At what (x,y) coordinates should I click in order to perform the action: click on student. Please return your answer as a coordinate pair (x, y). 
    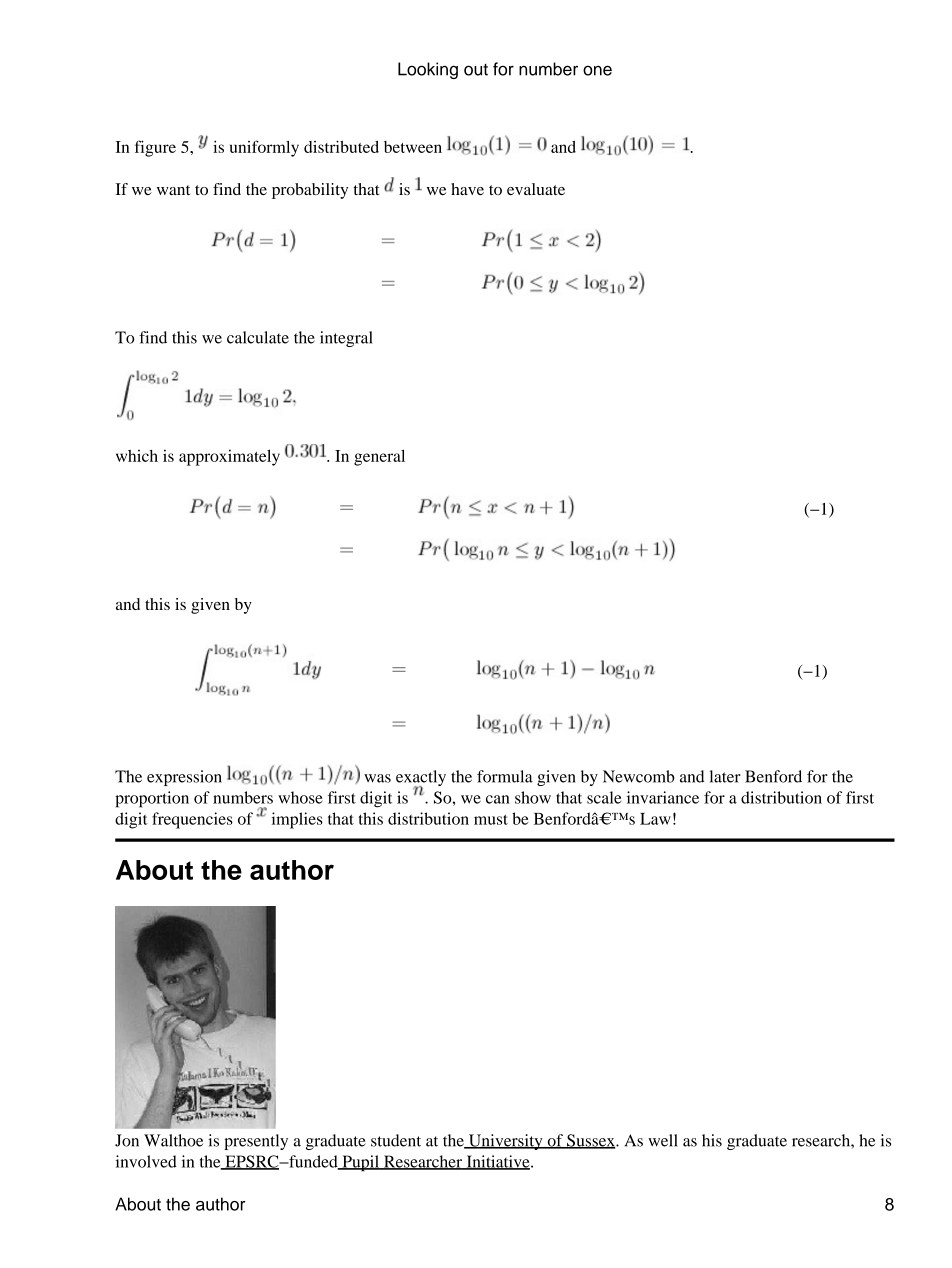
    Looking at the image, I should click on (396, 1140).
